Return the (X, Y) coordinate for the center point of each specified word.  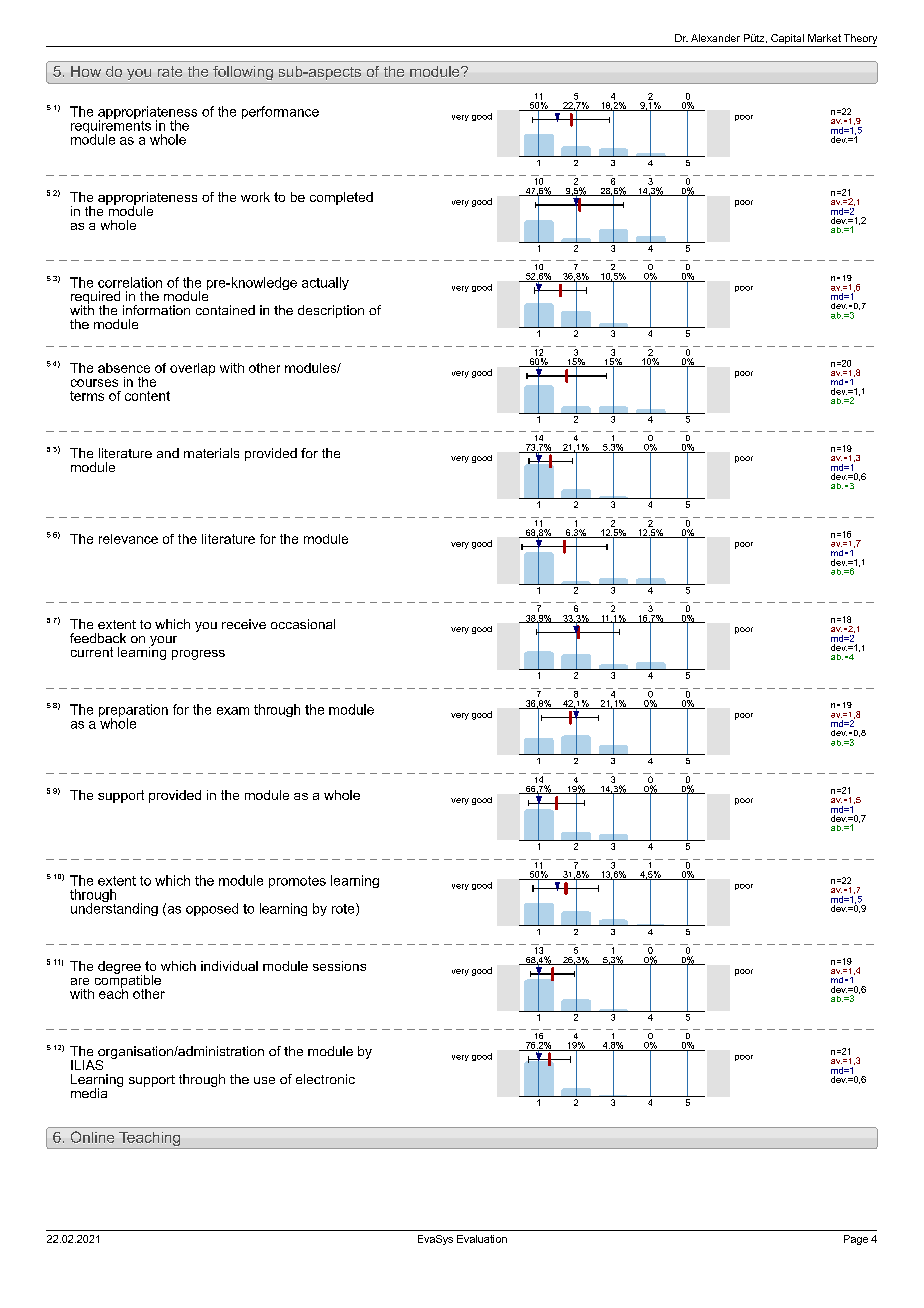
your (163, 642)
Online (92, 1137)
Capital (787, 40)
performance (280, 112)
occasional (303, 624)
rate (170, 71)
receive (244, 624)
